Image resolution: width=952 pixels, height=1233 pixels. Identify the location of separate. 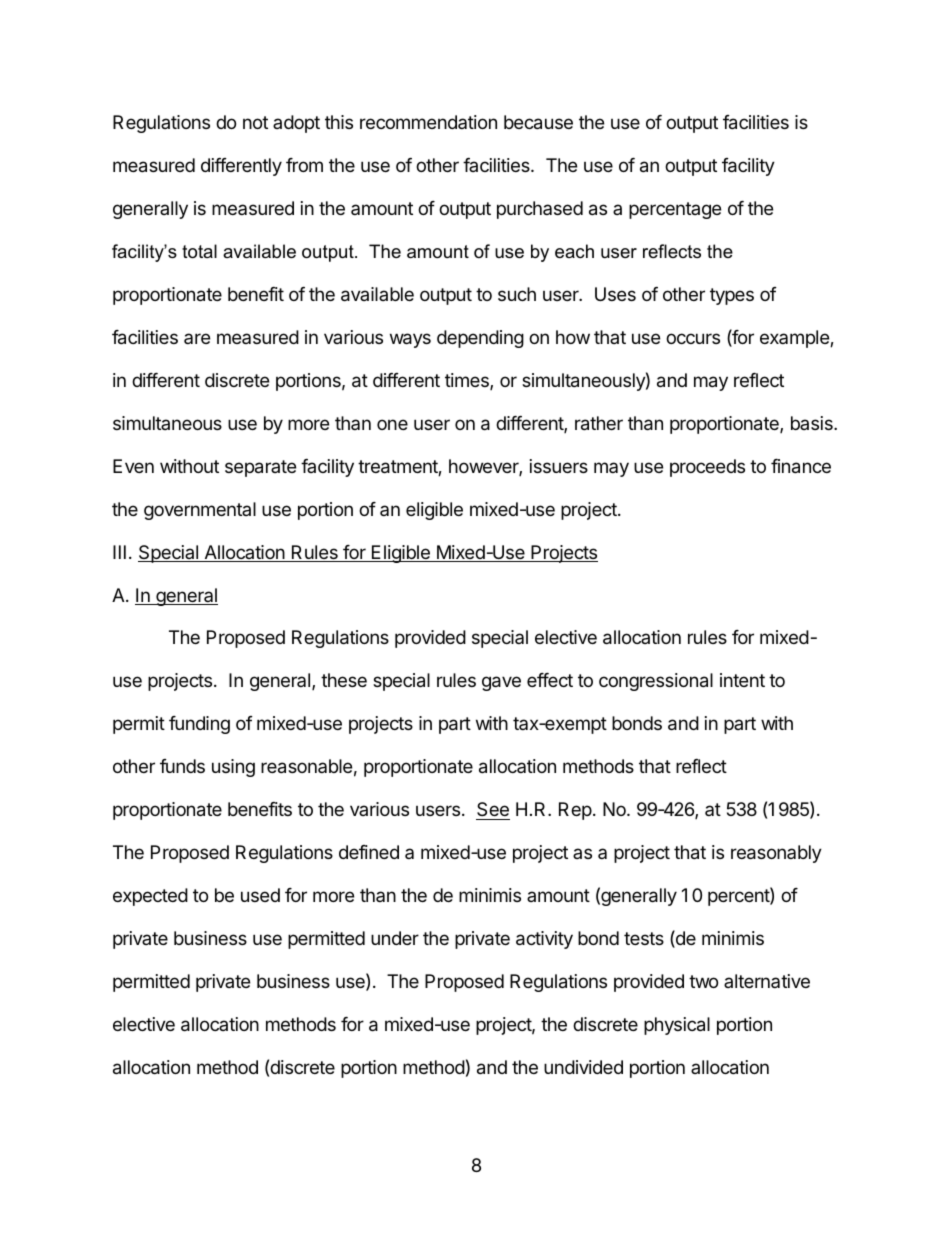
(260, 468).
